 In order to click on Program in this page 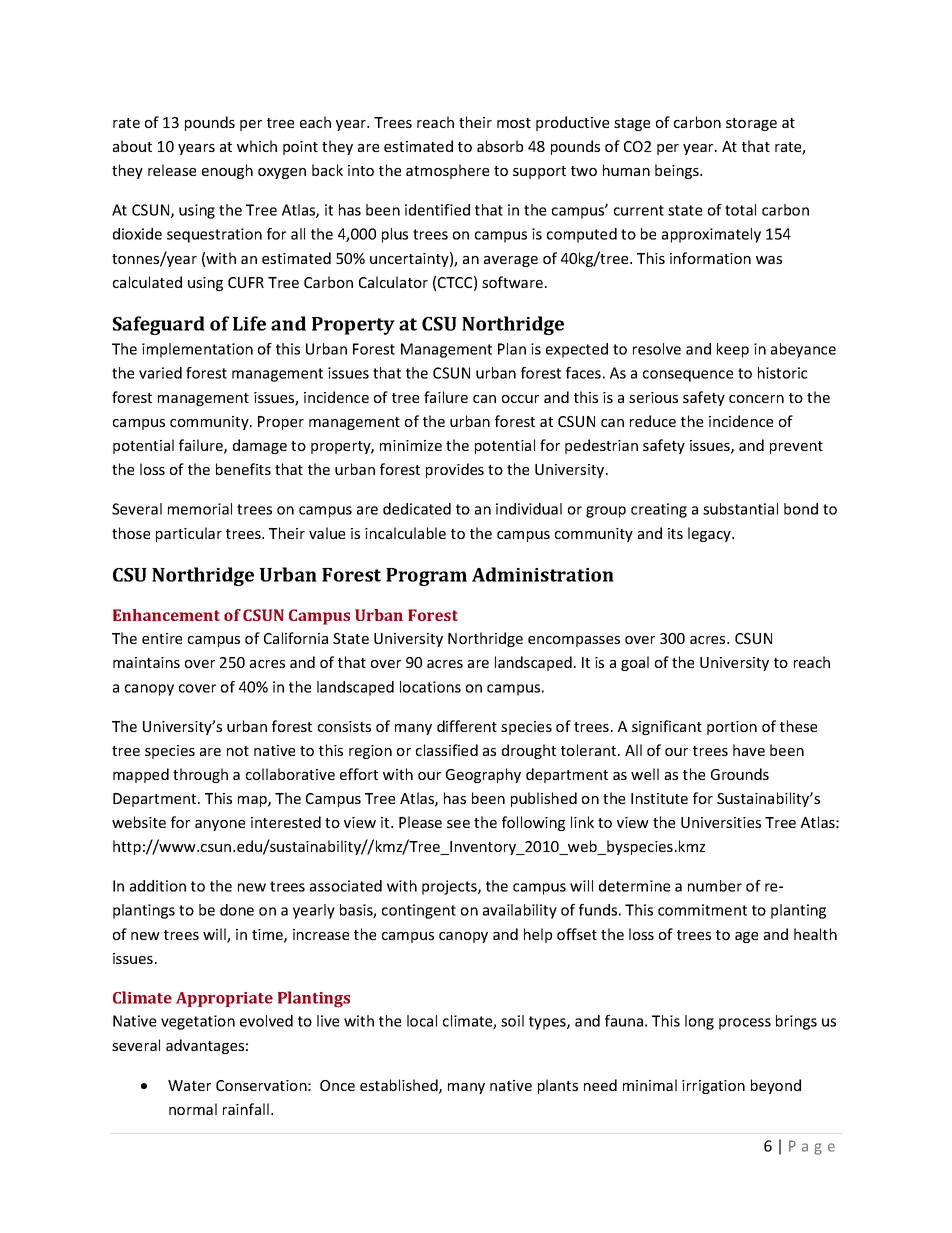, I will do `click(426, 577)`.
